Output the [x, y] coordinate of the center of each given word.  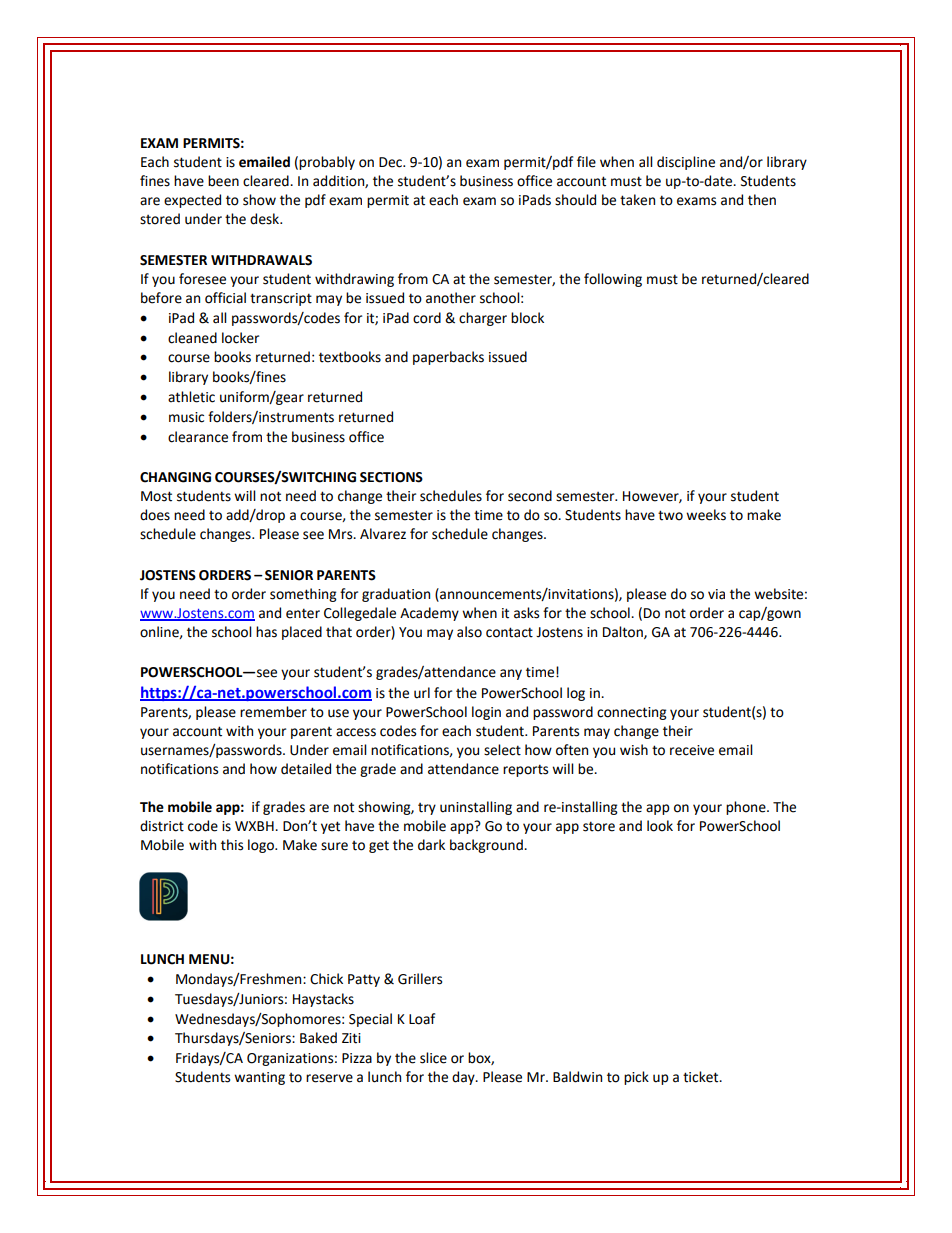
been [223, 181]
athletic [191, 397]
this [232, 845]
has [266, 632]
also [469, 632]
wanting [259, 1078]
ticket [702, 1077]
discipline [686, 163]
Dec [392, 162]
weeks [706, 515]
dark [431, 845]
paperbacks [448, 358]
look [660, 826]
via [716, 594]
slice [433, 1058]
